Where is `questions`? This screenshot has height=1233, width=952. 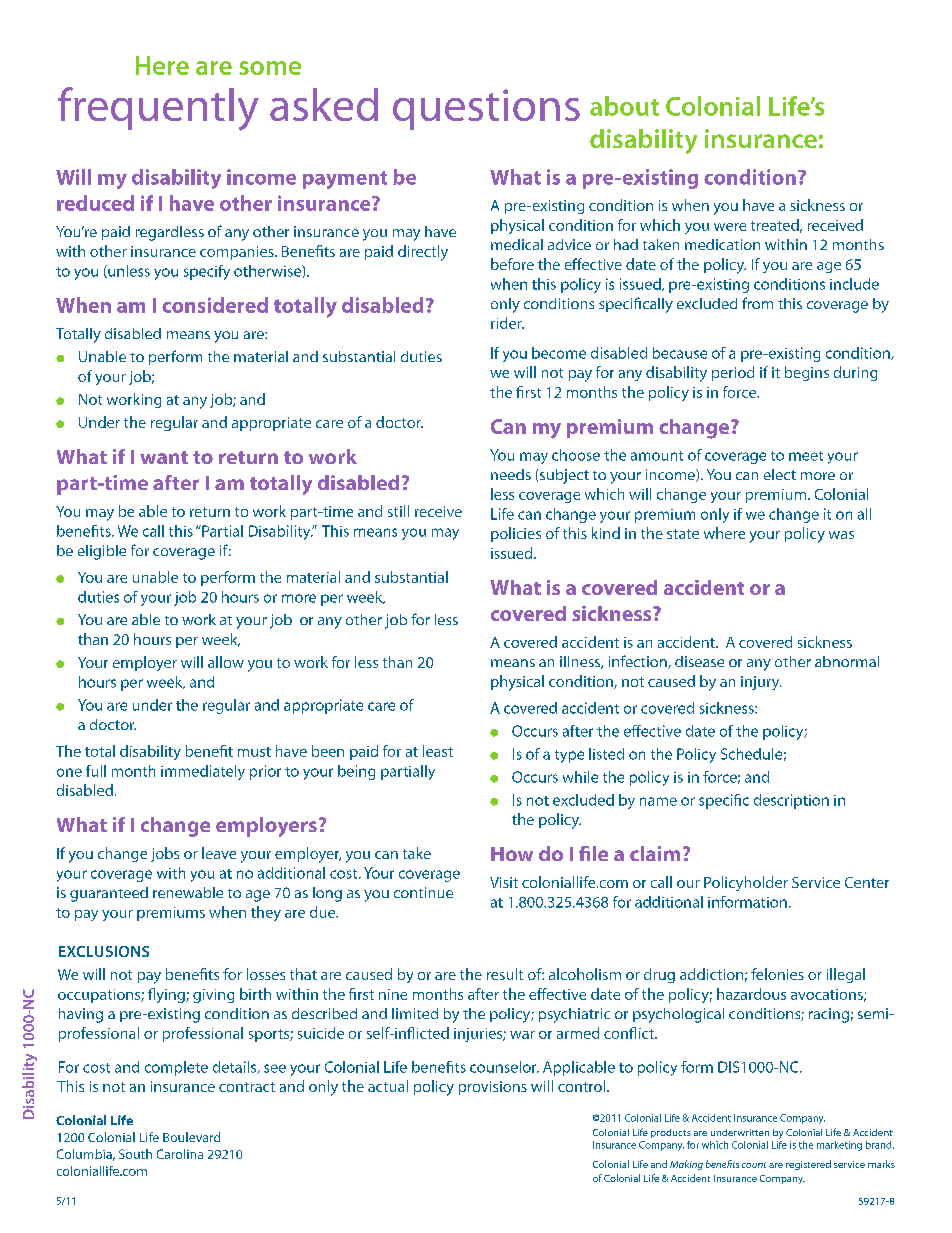 questions is located at coordinates (486, 109).
